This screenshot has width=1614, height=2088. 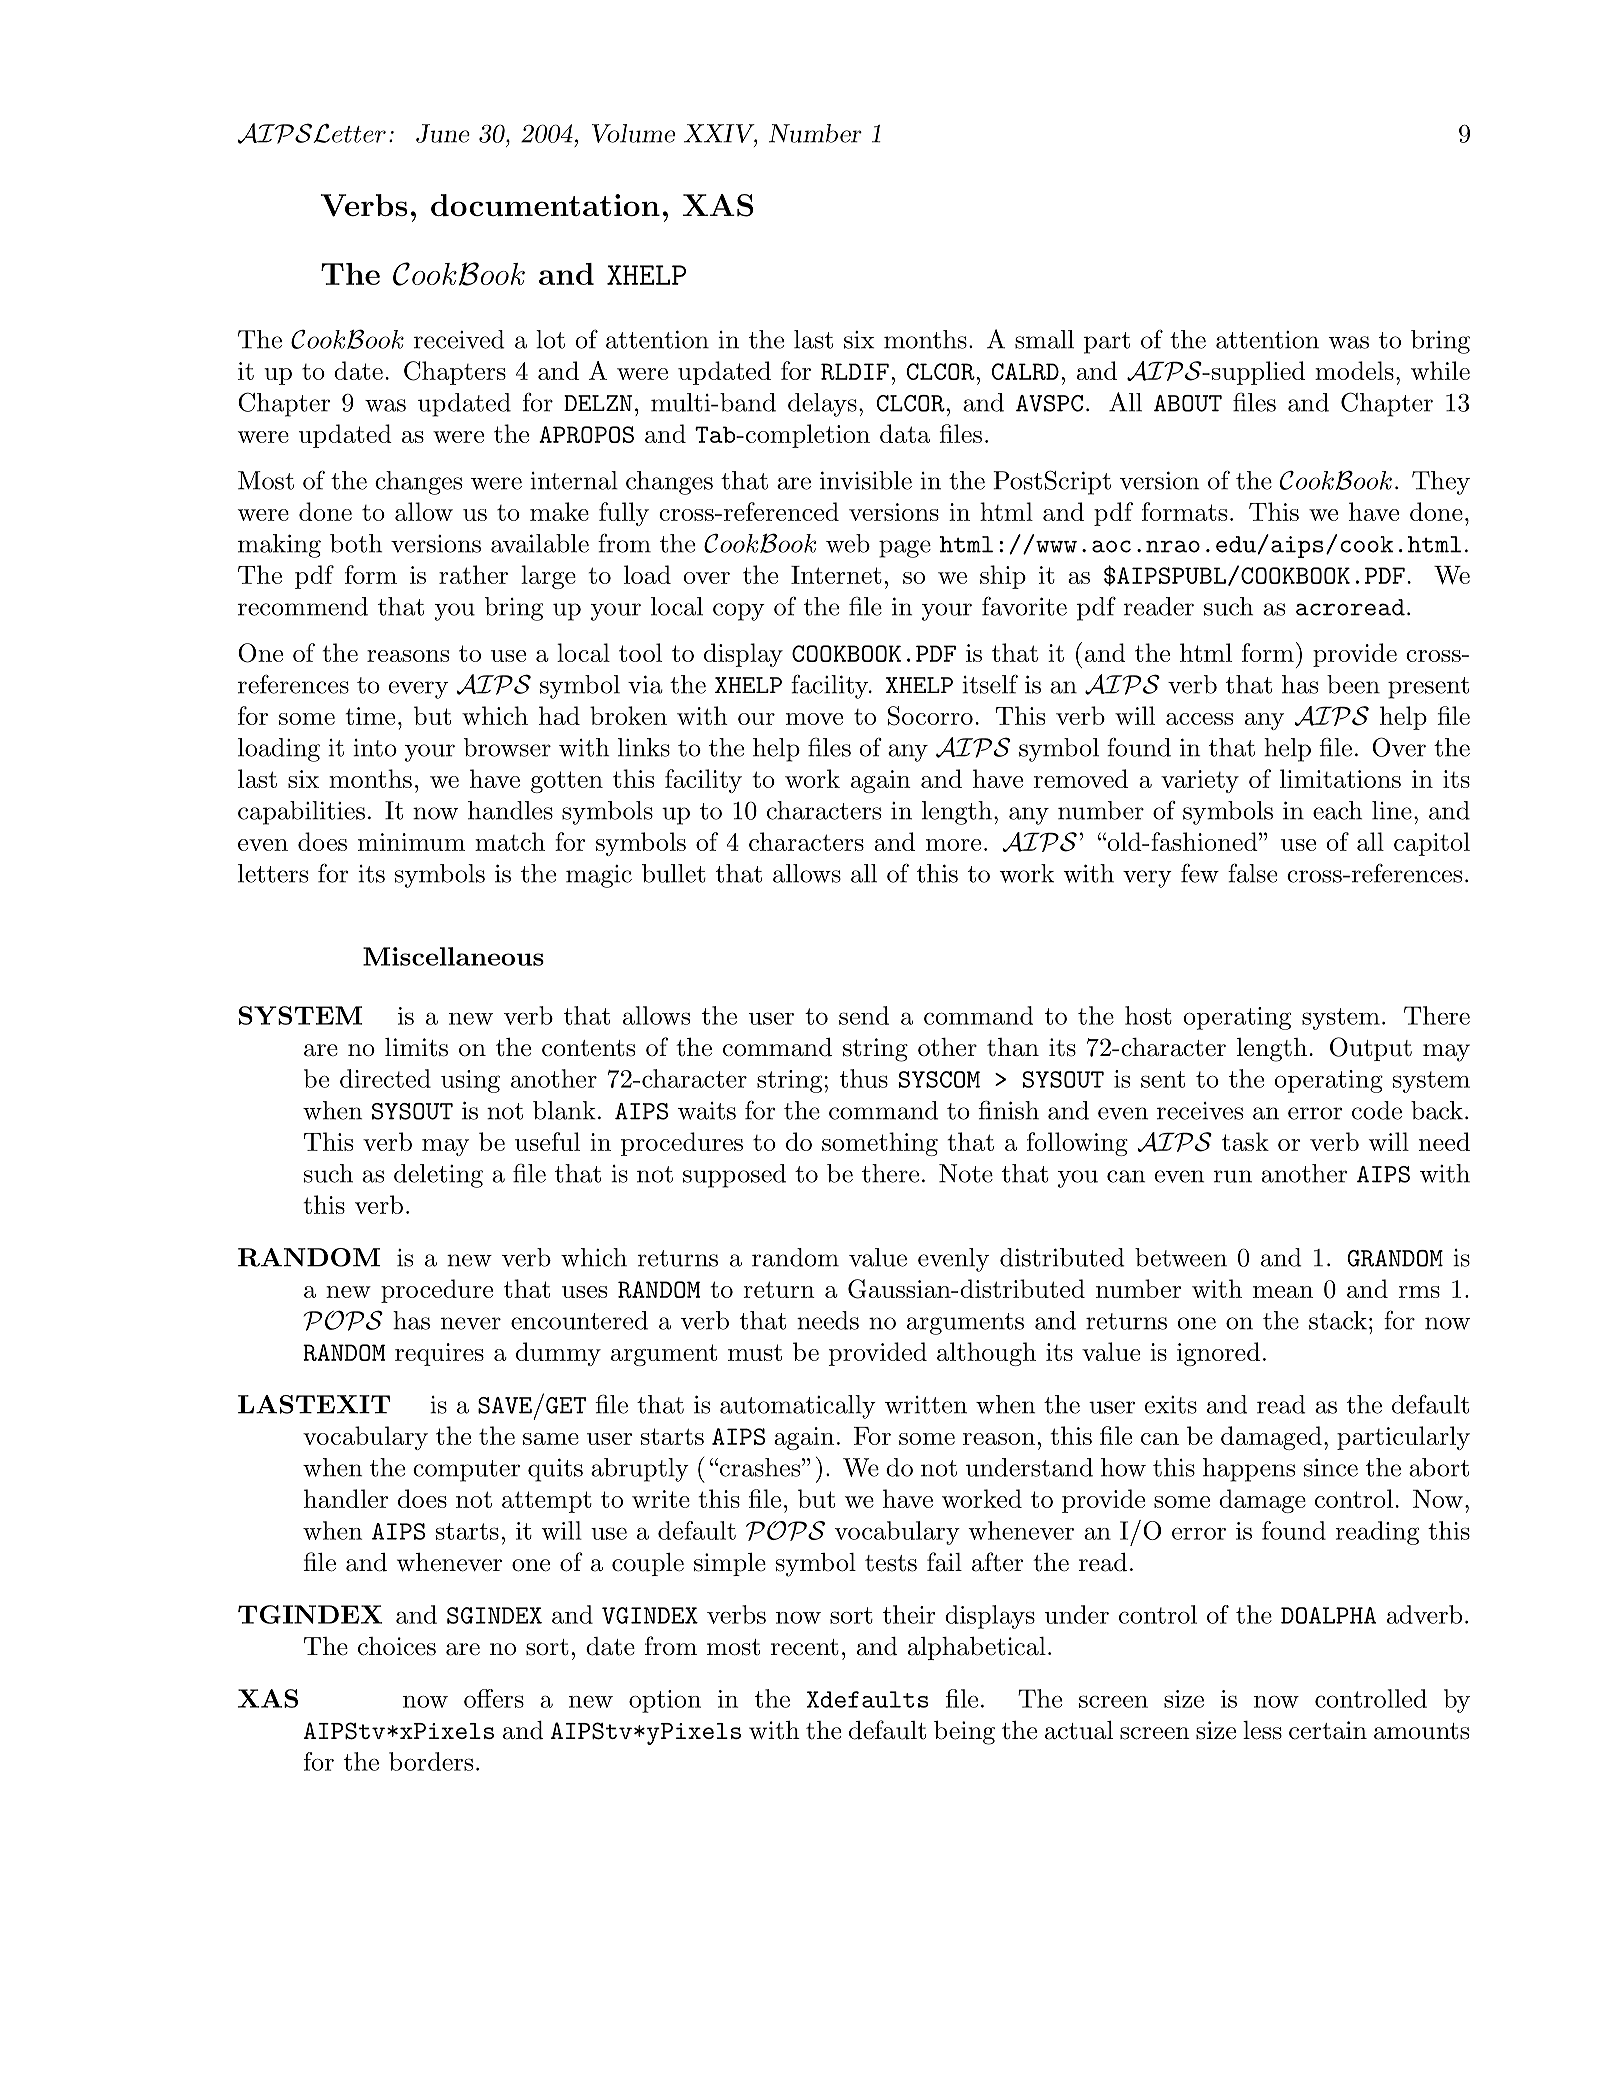 What do you see at coordinates (990, 684) in the screenshot?
I see `itself` at bounding box center [990, 684].
